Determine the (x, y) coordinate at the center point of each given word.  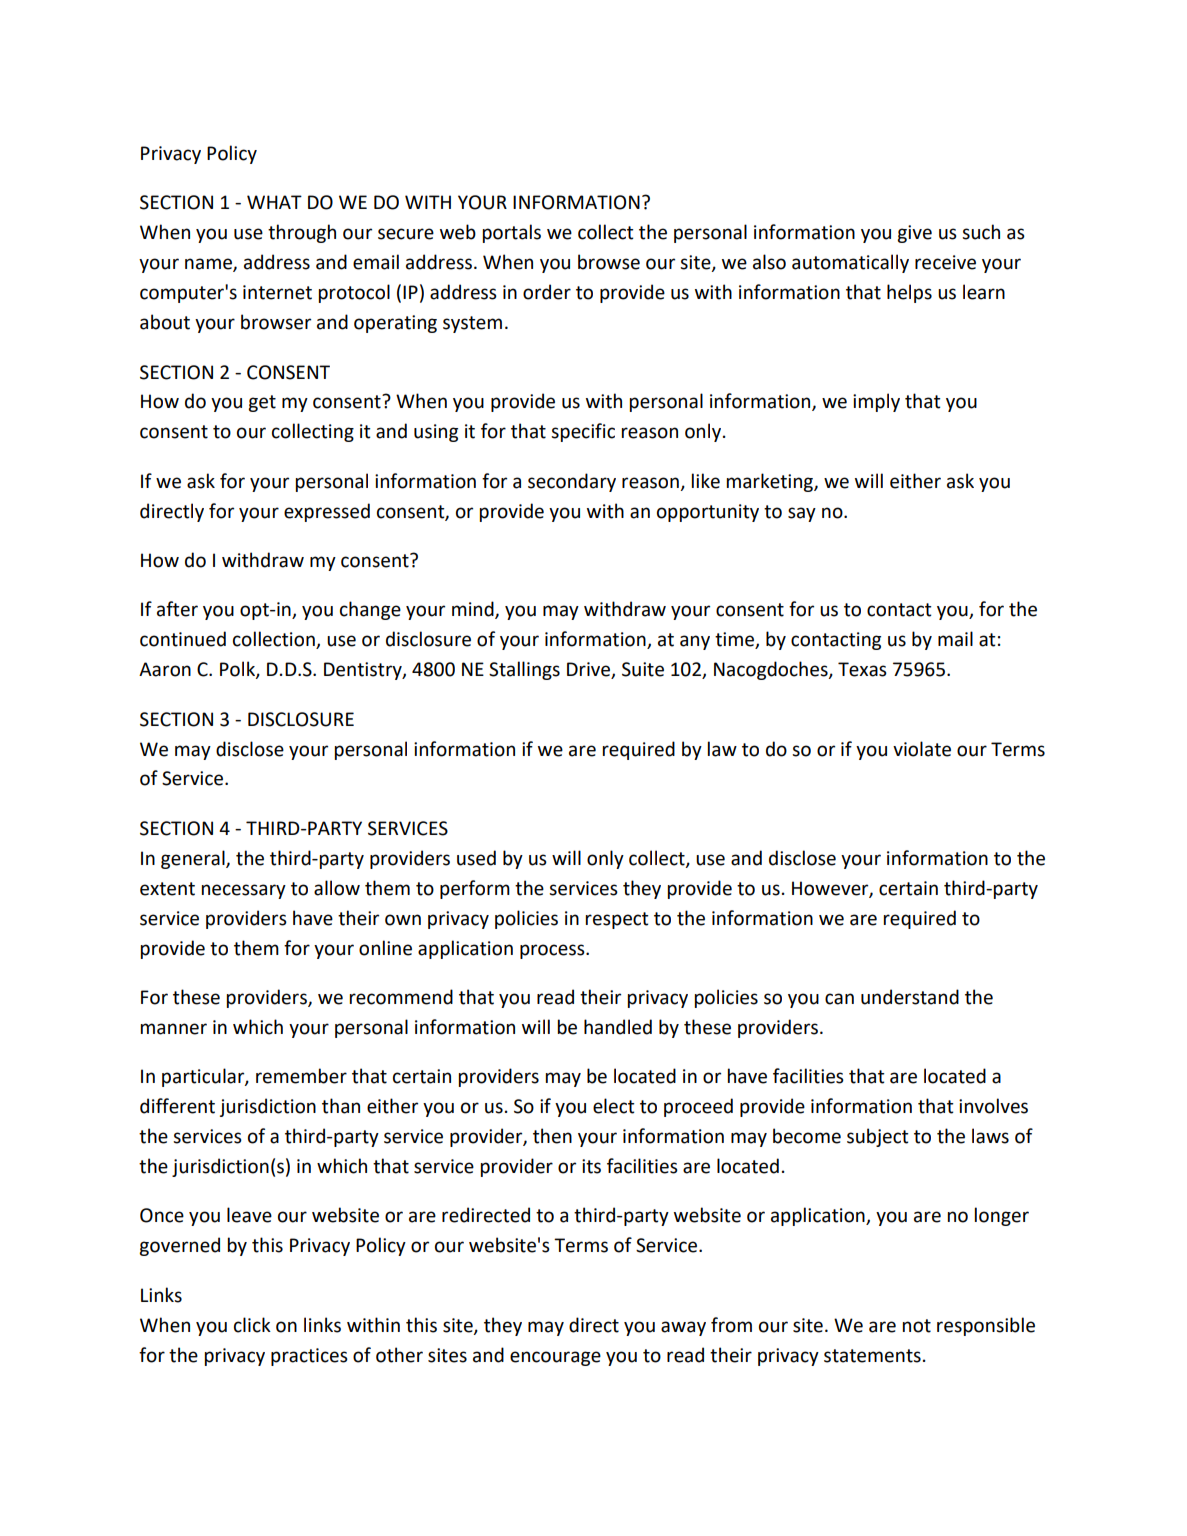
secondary (572, 482)
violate (922, 749)
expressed (327, 512)
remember (301, 1076)
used (476, 858)
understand (910, 997)
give (914, 234)
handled (618, 1027)
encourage (555, 1358)
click (252, 1325)
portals (512, 233)
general (194, 859)
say (802, 514)
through (302, 233)
